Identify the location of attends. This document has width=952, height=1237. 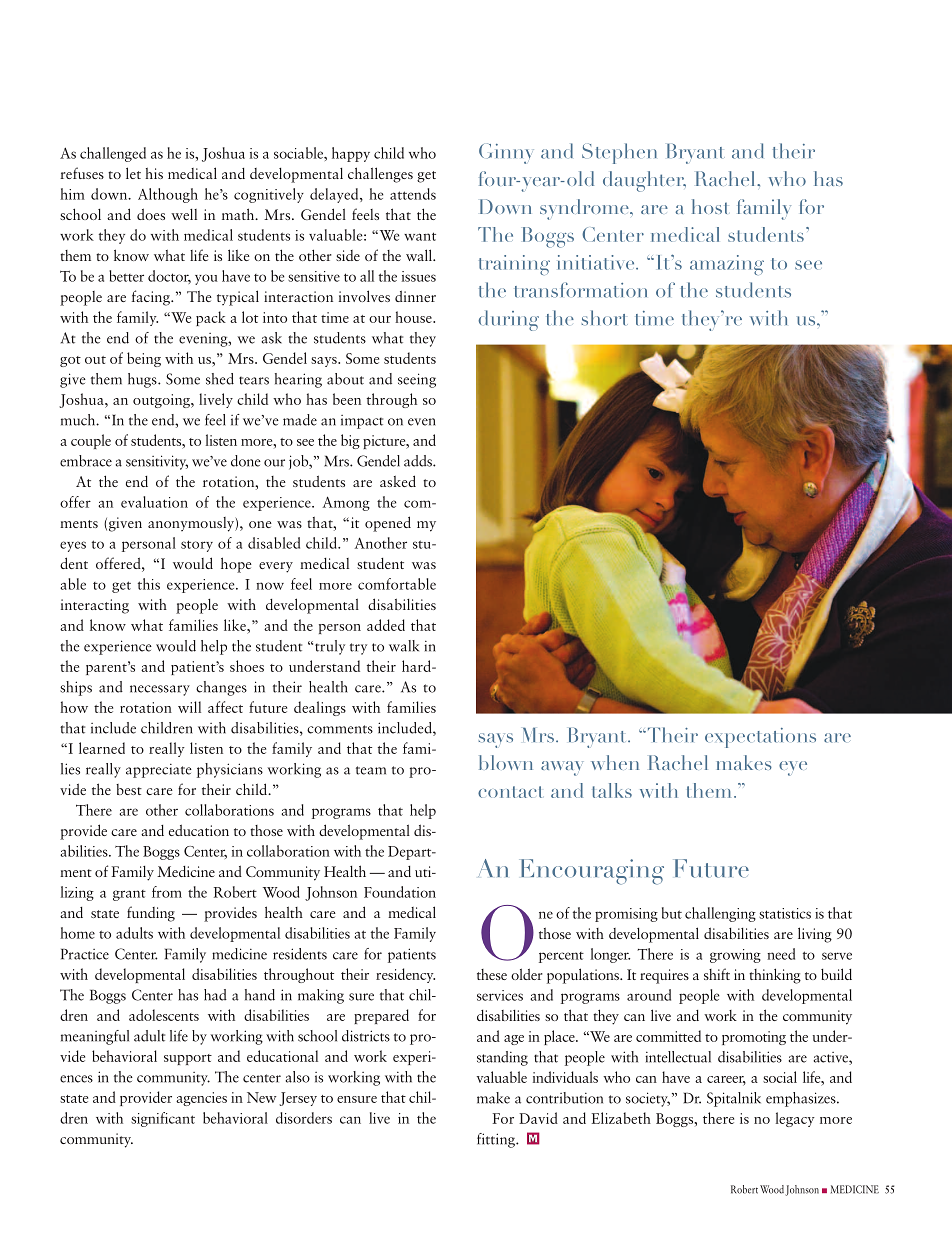
(413, 194).
